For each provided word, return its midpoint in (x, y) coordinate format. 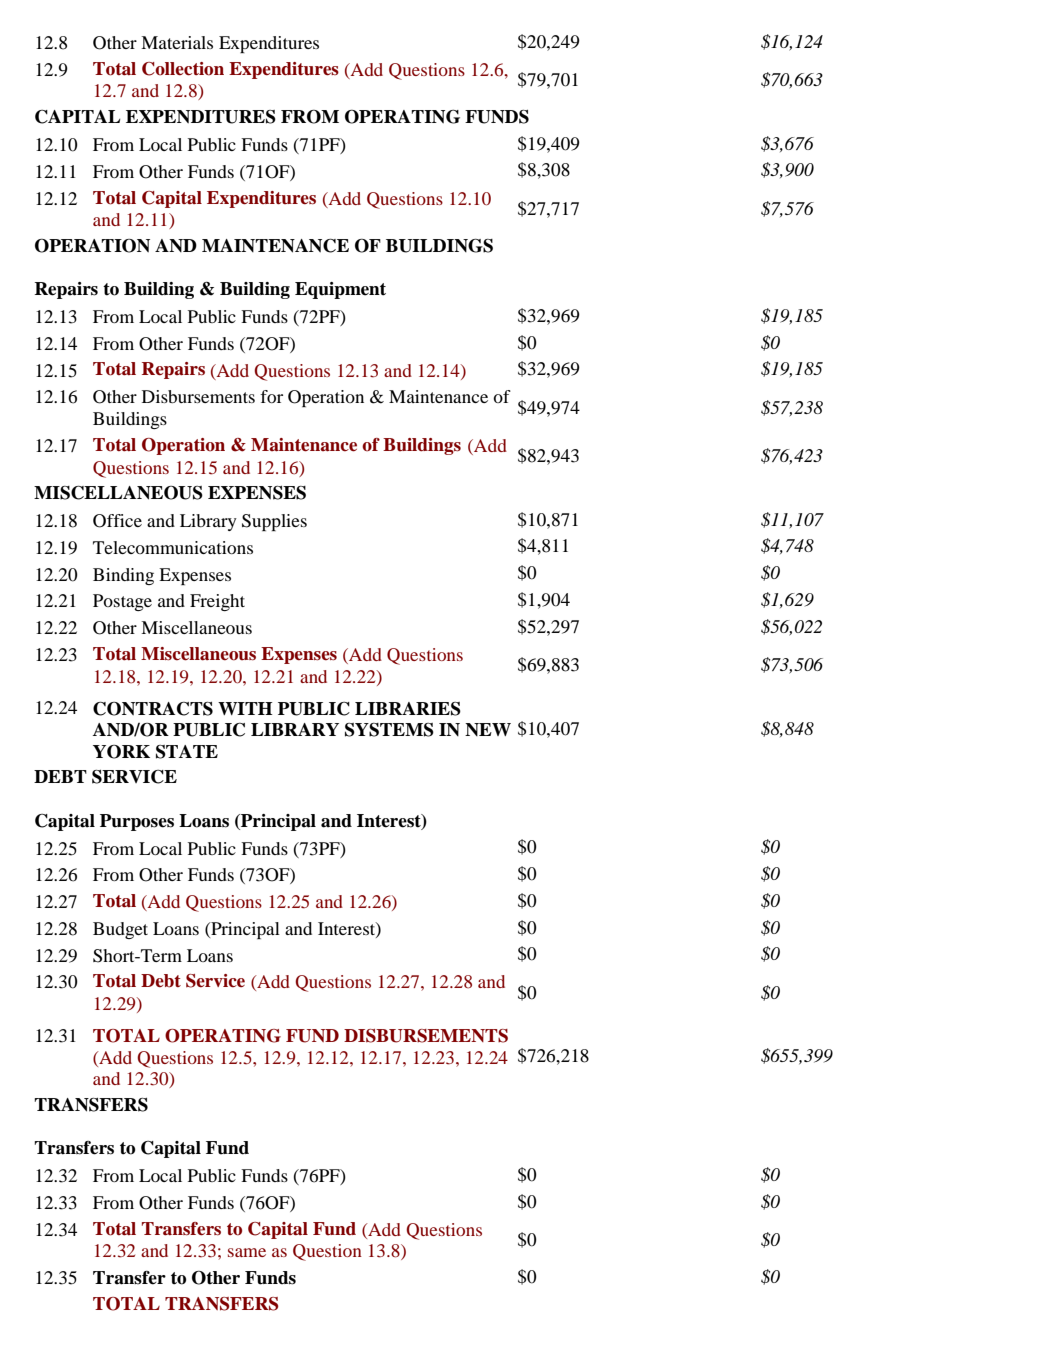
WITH (245, 708)
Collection (183, 69)
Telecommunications (173, 547)
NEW (488, 729)
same (247, 1252)
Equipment (340, 290)
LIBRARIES (408, 709)
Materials (177, 42)
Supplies (274, 522)
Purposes (137, 822)
